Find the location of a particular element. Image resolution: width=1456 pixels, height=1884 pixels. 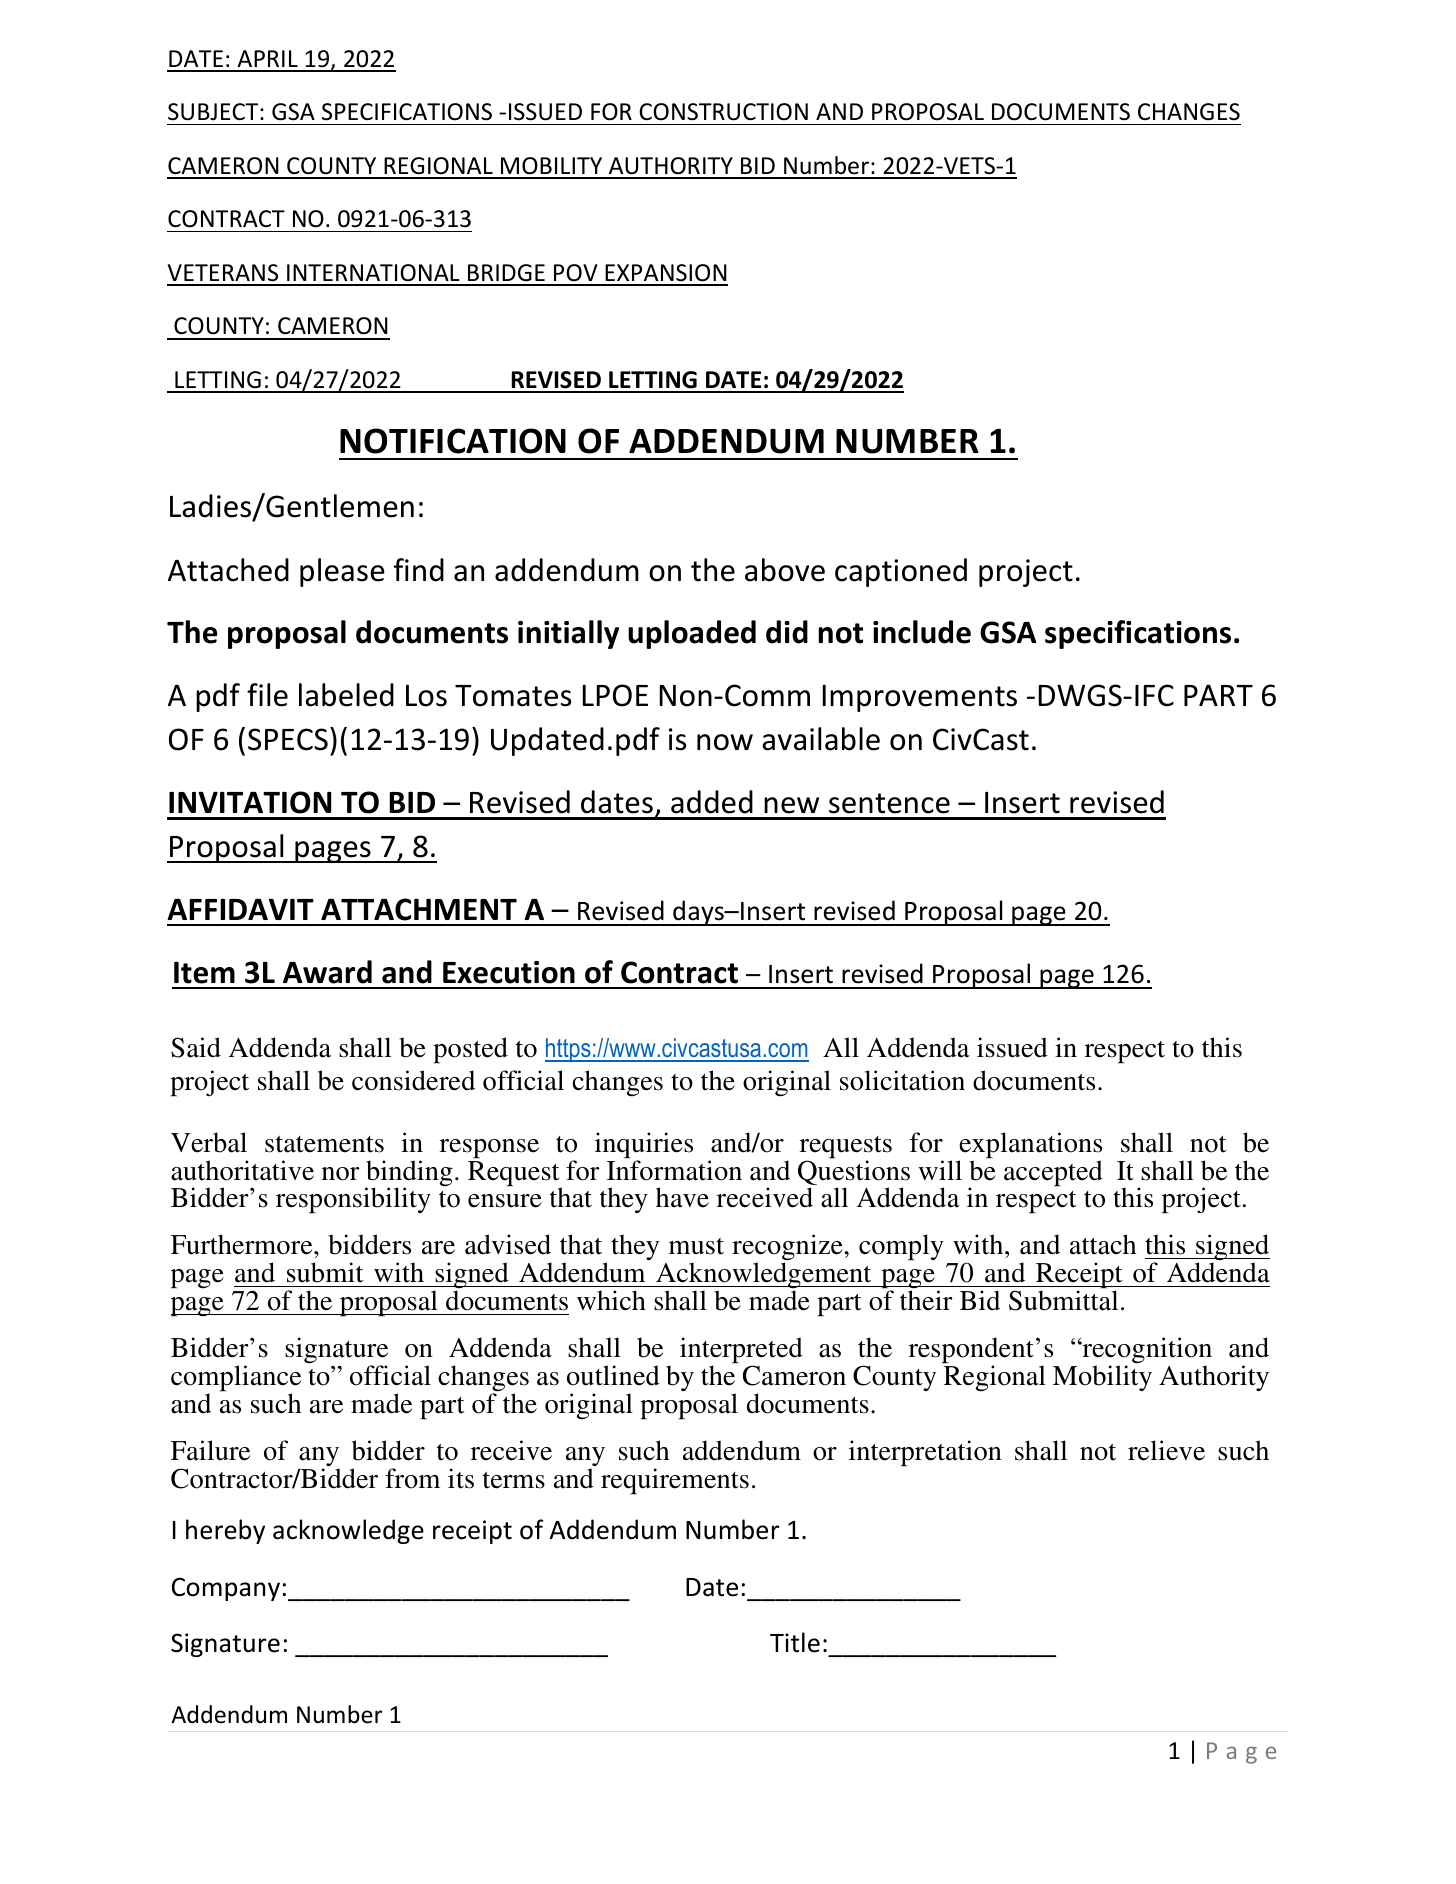

uploaded is located at coordinates (692, 634).
